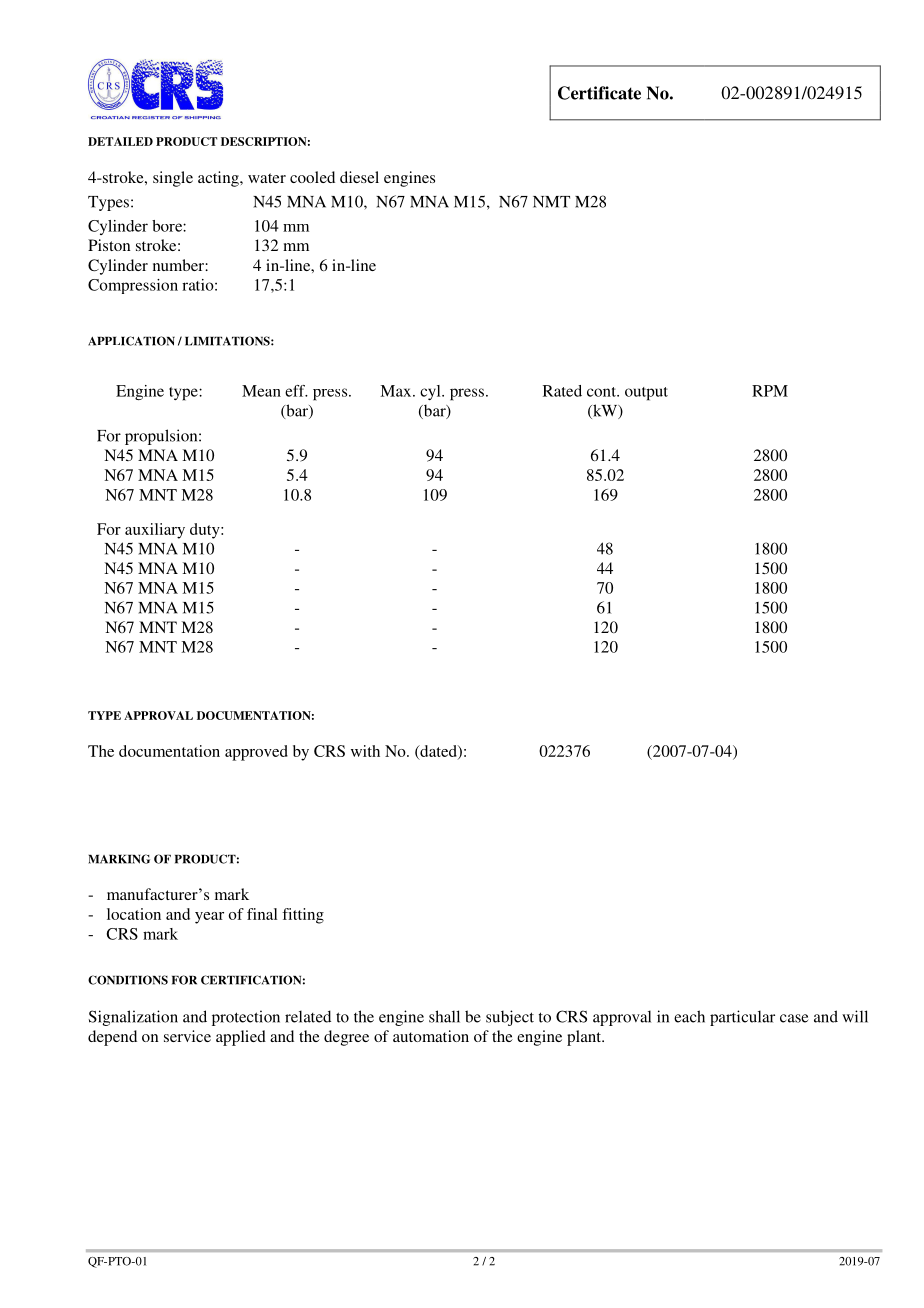 This screenshot has width=924, height=1308. What do you see at coordinates (256, 753) in the screenshot?
I see `approved` at bounding box center [256, 753].
